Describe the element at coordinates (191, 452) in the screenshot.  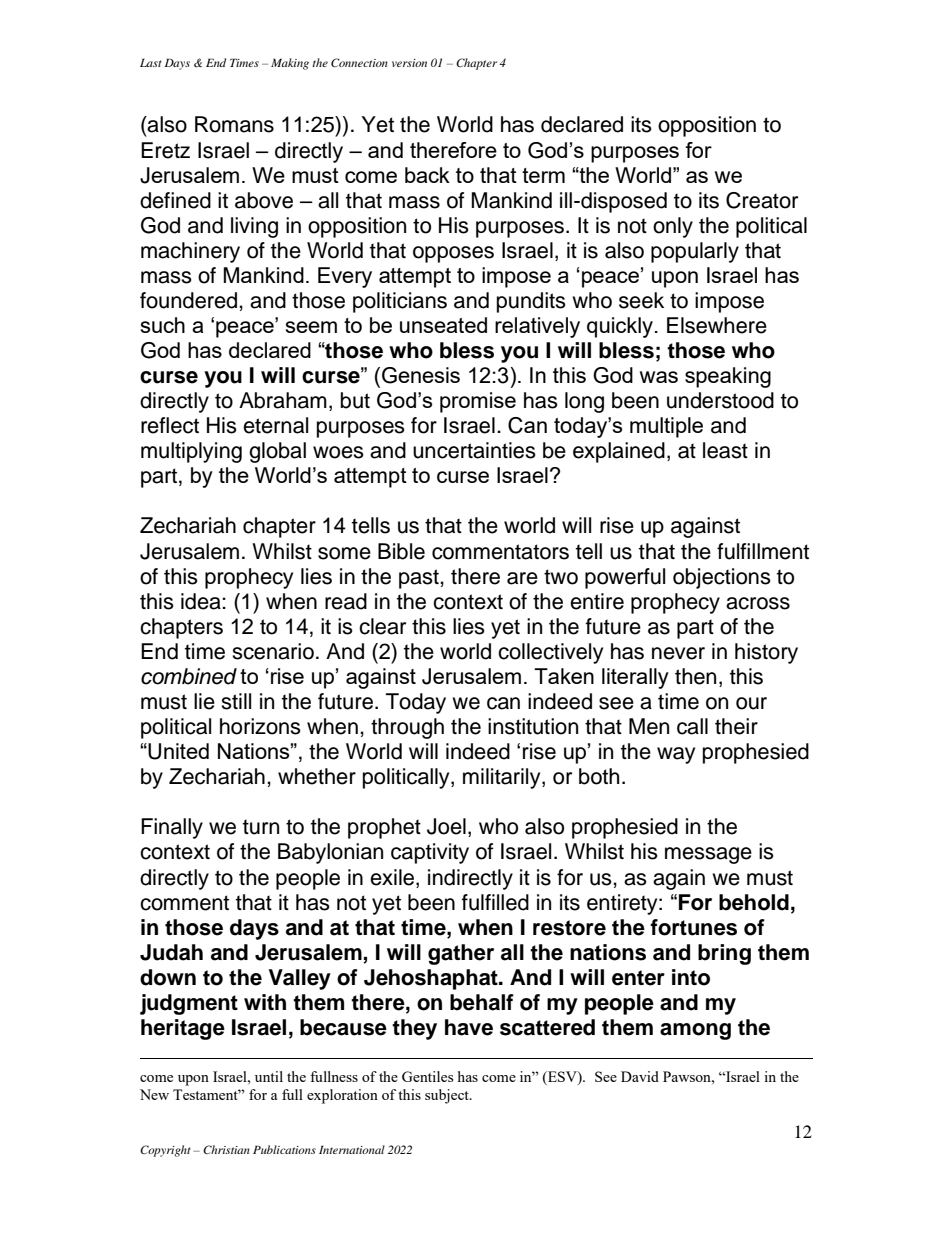
I see `multiplying` at that location.
